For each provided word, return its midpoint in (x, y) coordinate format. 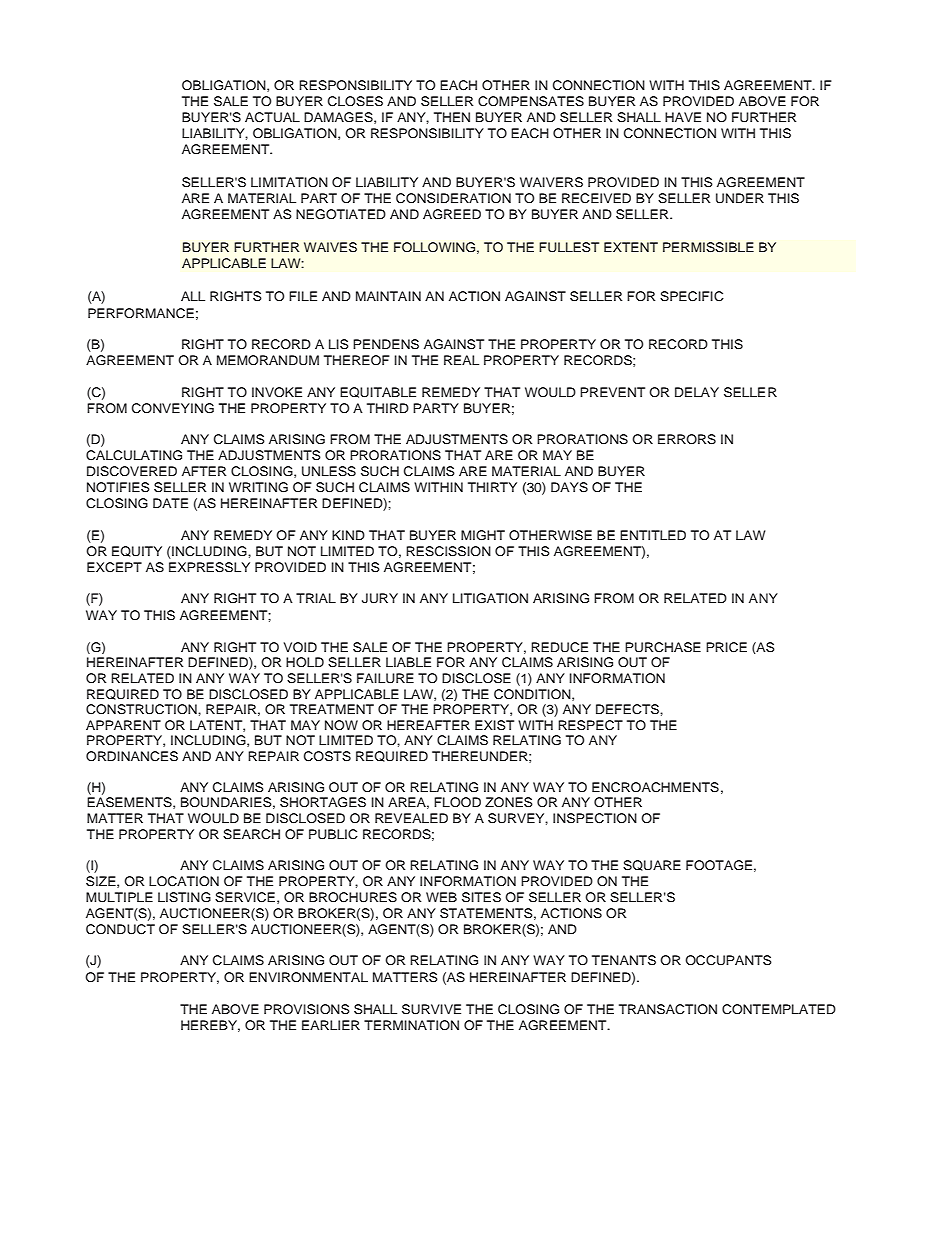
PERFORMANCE (141, 313)
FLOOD (457, 802)
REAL (461, 360)
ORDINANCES (132, 756)
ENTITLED (653, 535)
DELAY (697, 392)
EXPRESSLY (209, 567)
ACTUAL (272, 117)
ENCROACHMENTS (655, 787)
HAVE (683, 117)
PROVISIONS (307, 1009)
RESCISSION (448, 551)
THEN (452, 117)
